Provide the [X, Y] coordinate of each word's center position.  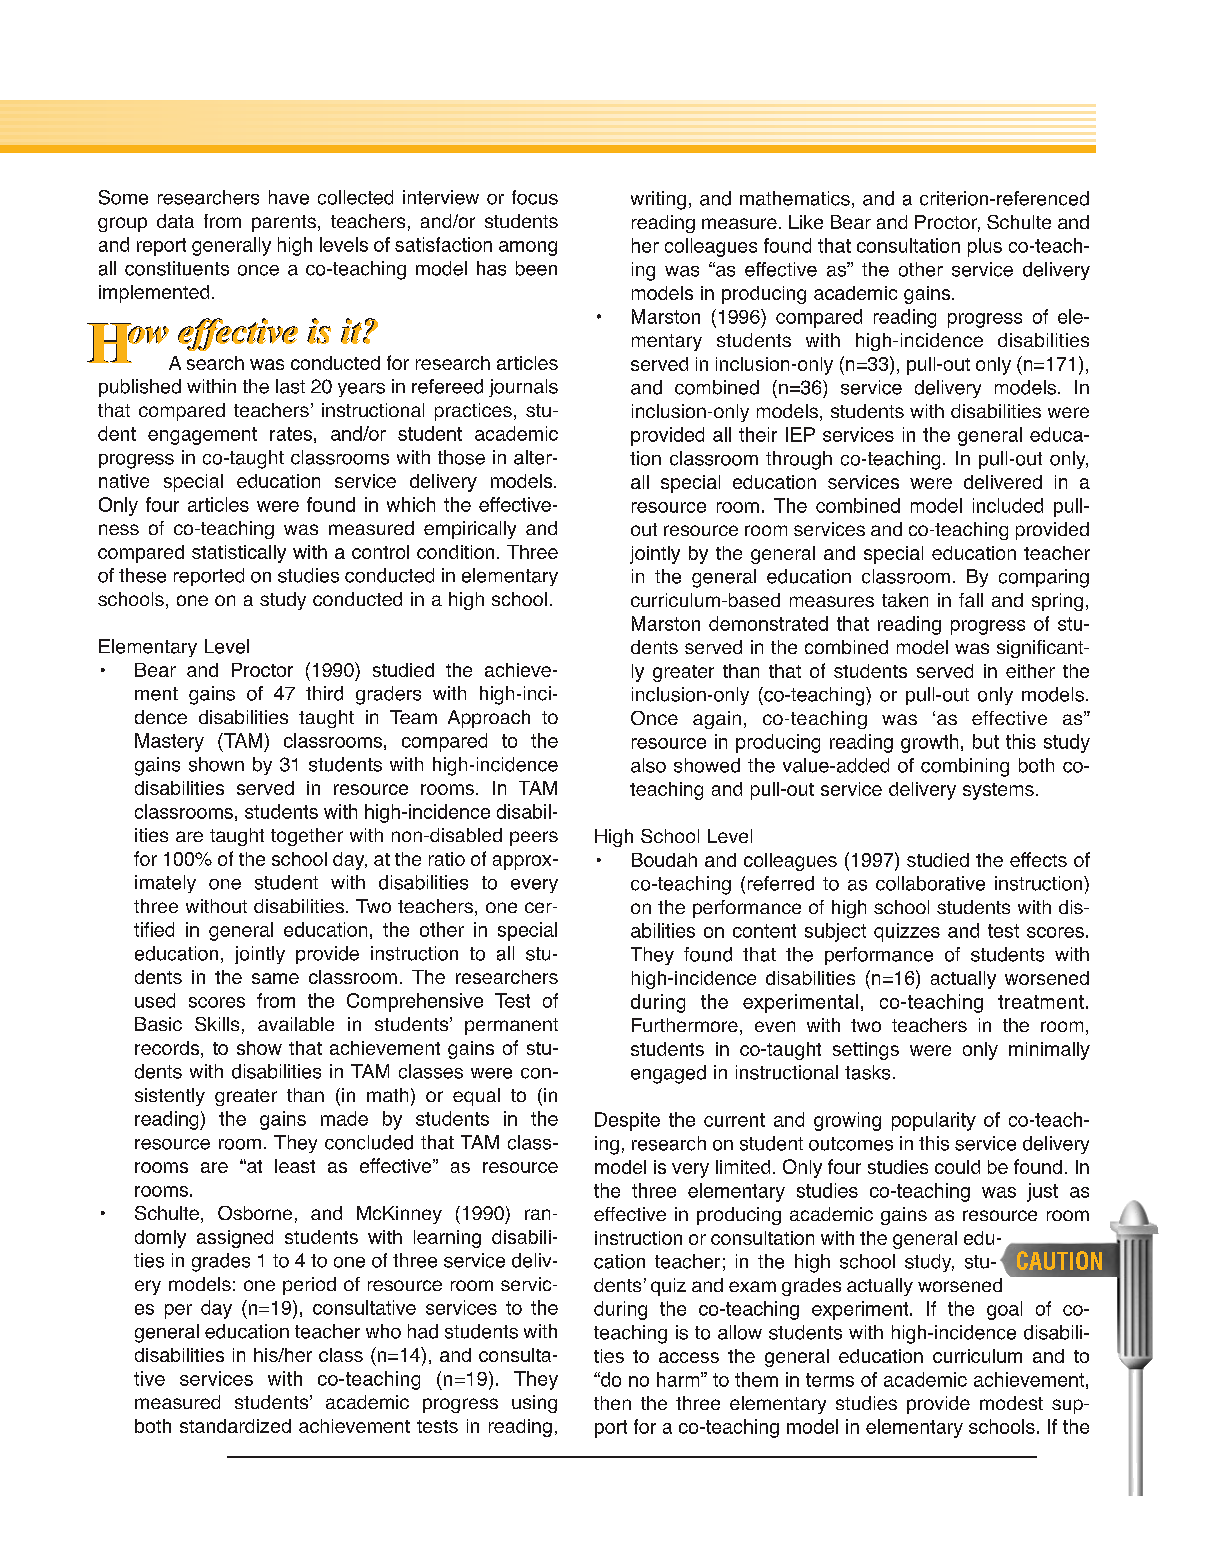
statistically [239, 554]
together [307, 837]
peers [534, 838]
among [528, 248]
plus [985, 247]
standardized [235, 1426]
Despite [627, 1121]
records [168, 1049]
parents [284, 223]
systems [998, 791]
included [1008, 505]
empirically [470, 530]
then [612, 1403]
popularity [934, 1121]
